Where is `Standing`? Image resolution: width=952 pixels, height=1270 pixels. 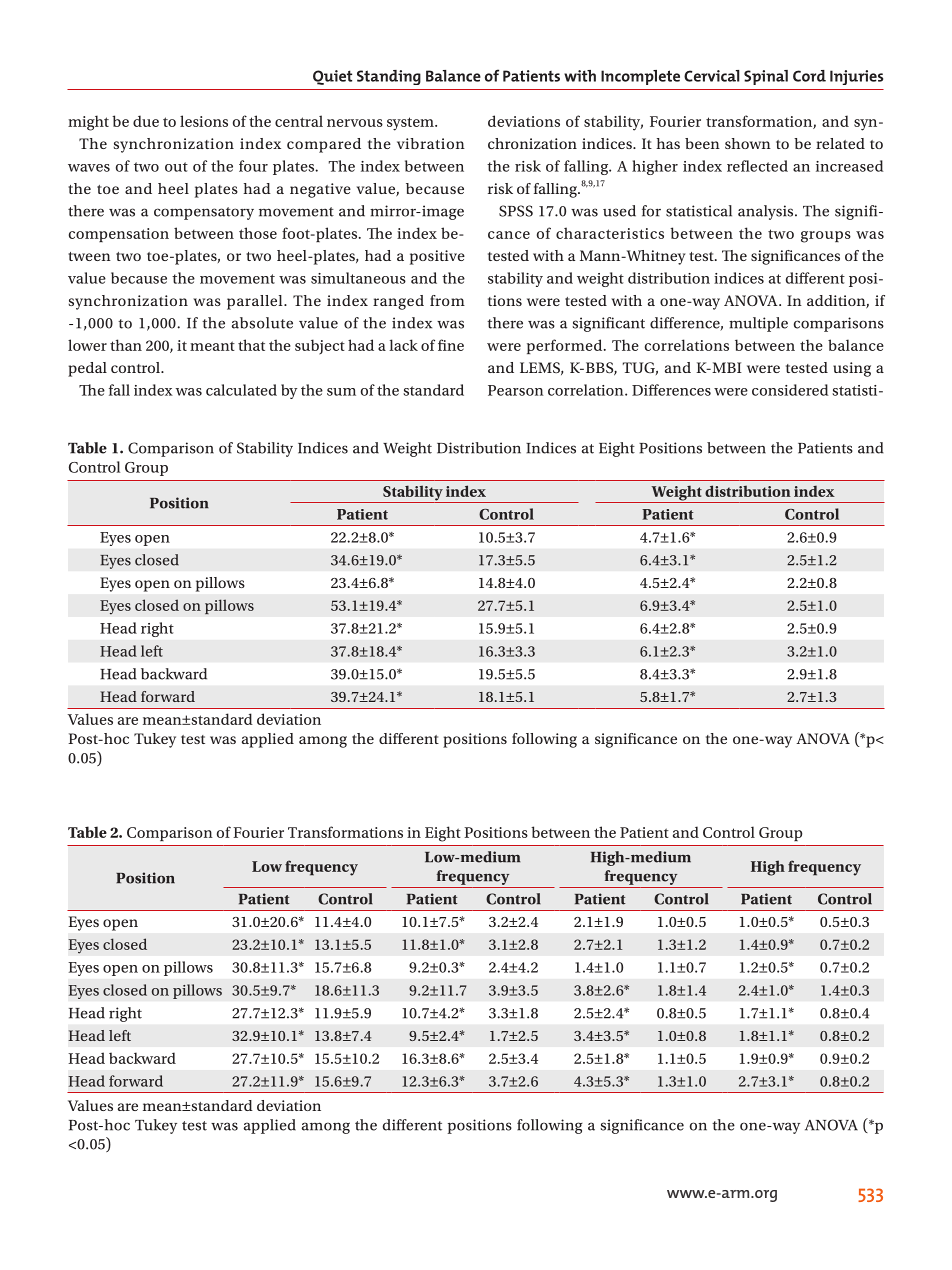 Standing is located at coordinates (389, 77).
